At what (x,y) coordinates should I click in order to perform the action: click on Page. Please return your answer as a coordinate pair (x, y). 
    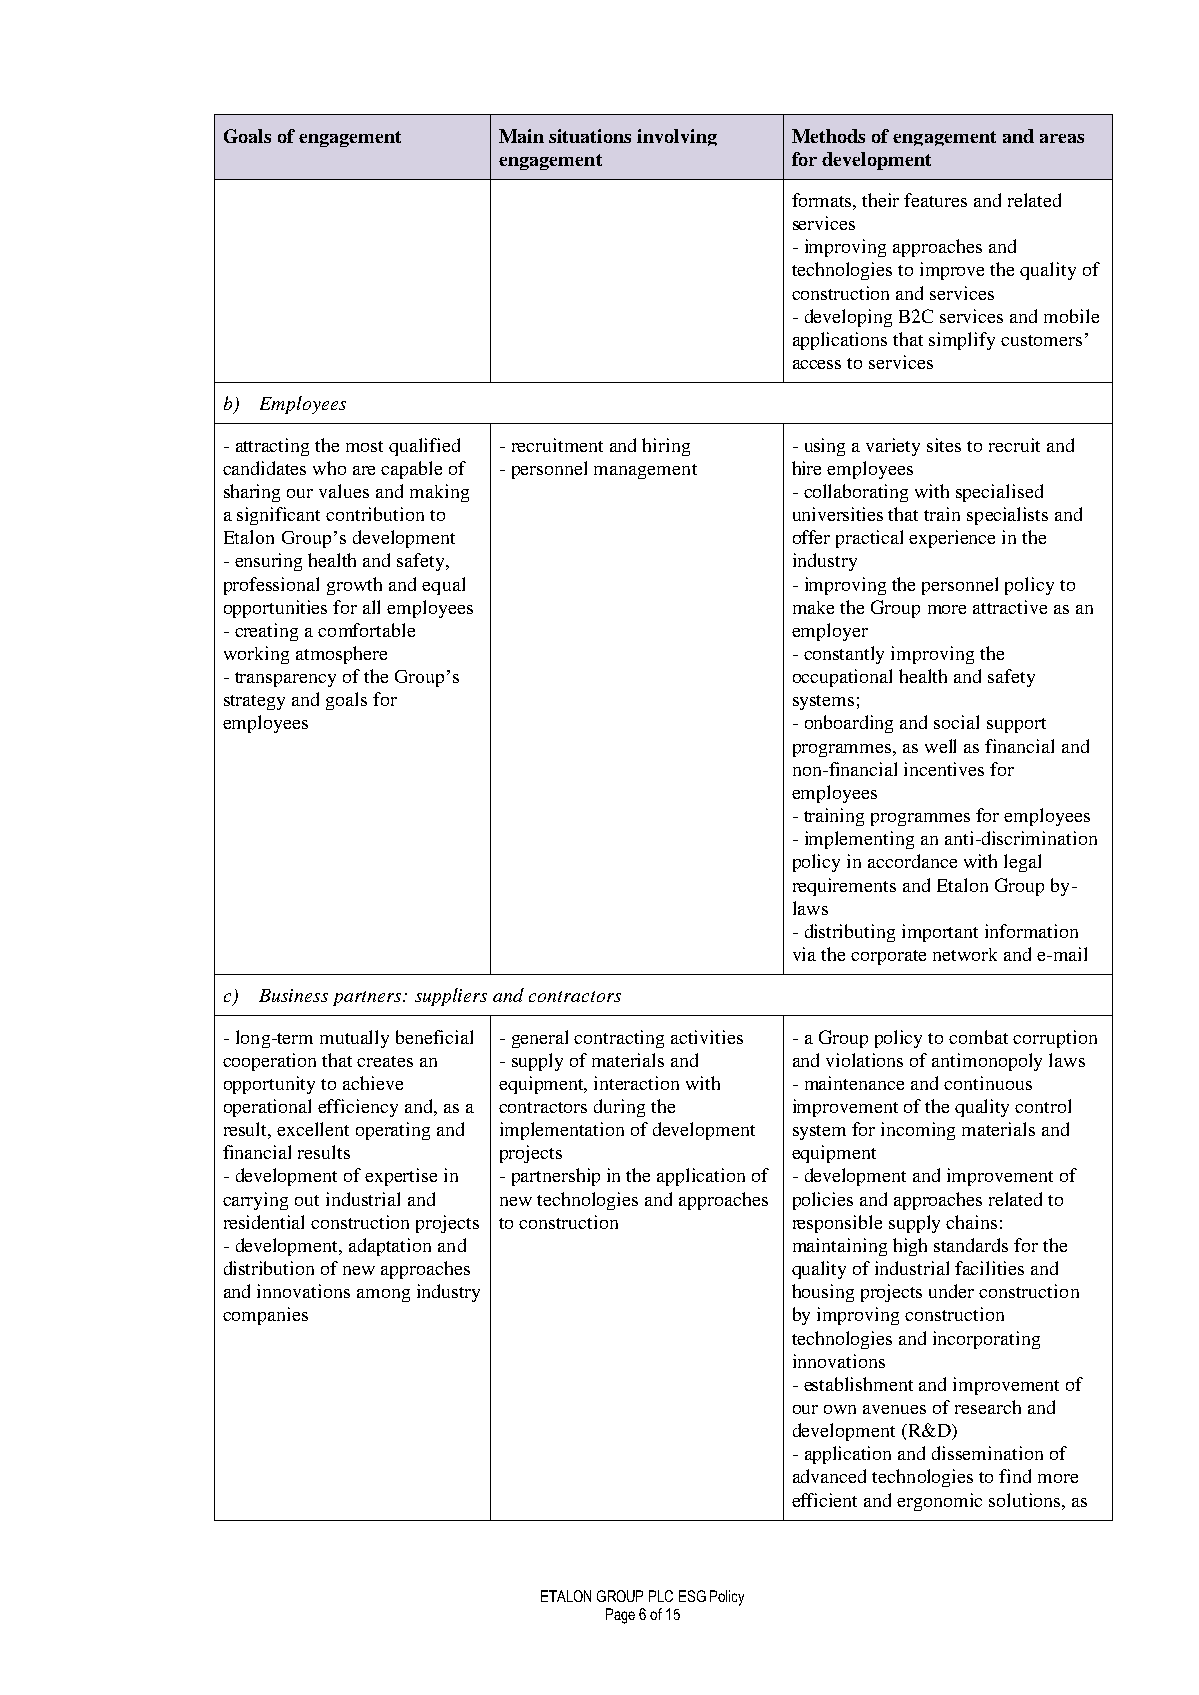
    Looking at the image, I should click on (620, 1616).
